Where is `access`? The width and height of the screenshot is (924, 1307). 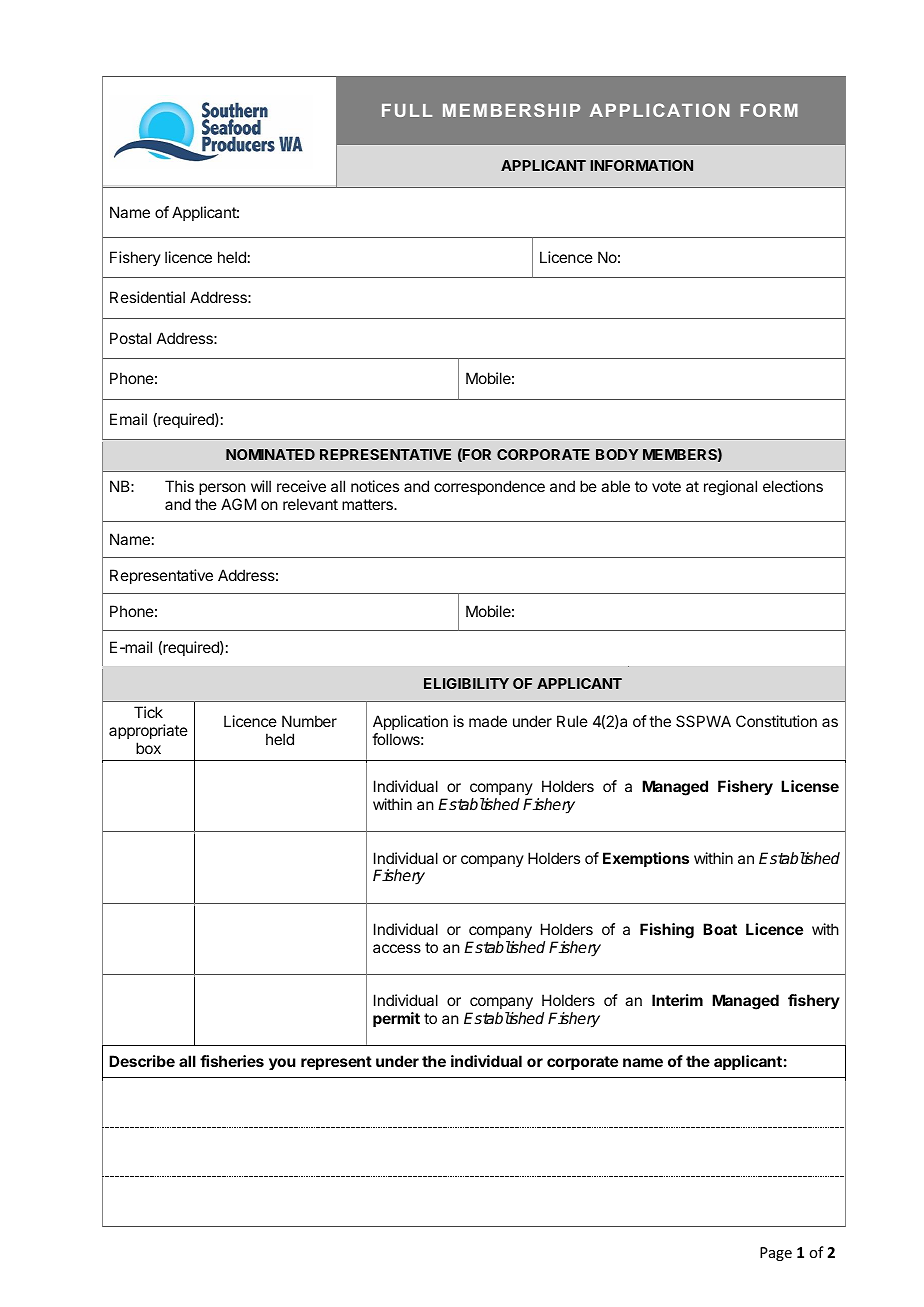
access is located at coordinates (397, 948).
